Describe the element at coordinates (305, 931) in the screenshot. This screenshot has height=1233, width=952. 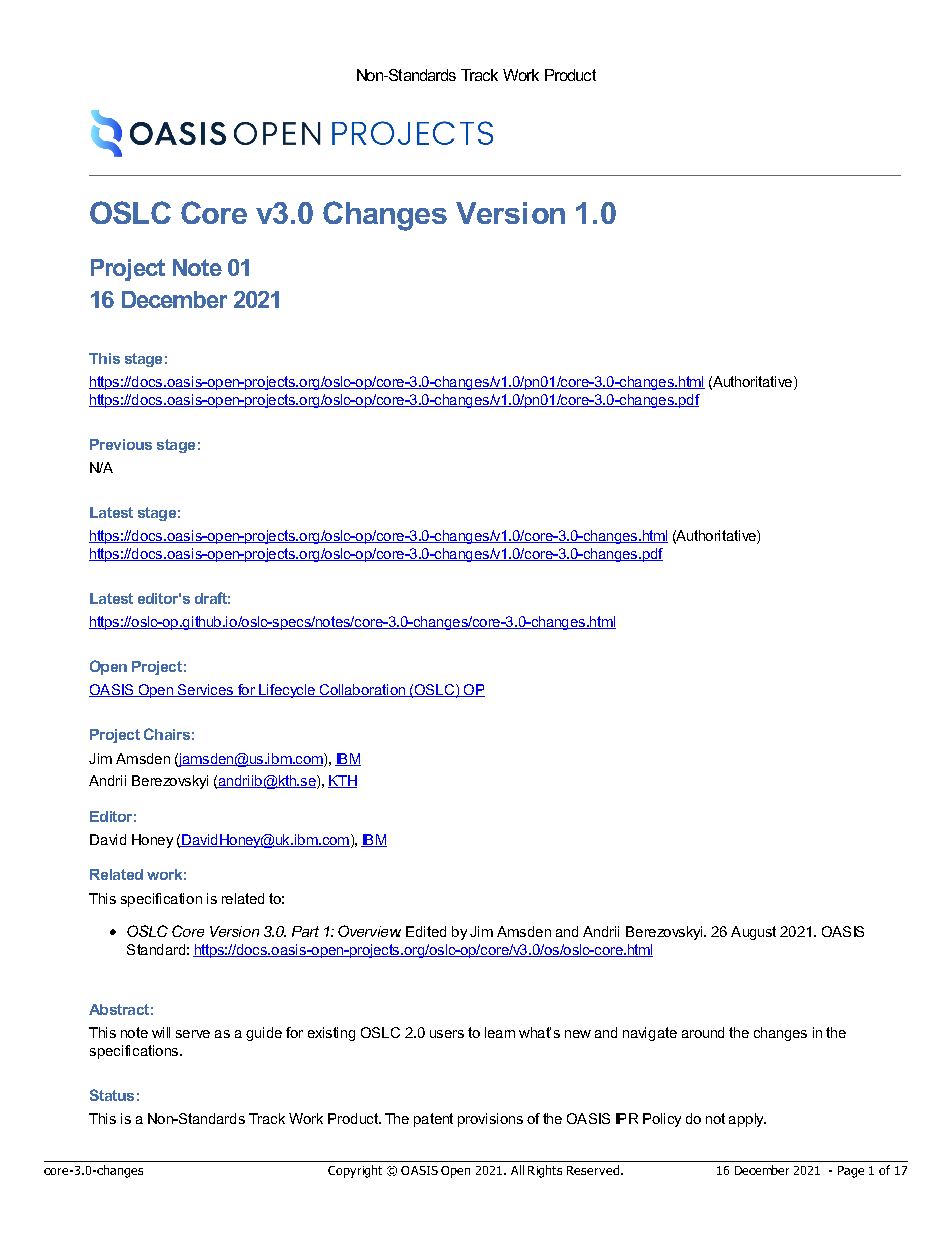
I see `Part` at that location.
